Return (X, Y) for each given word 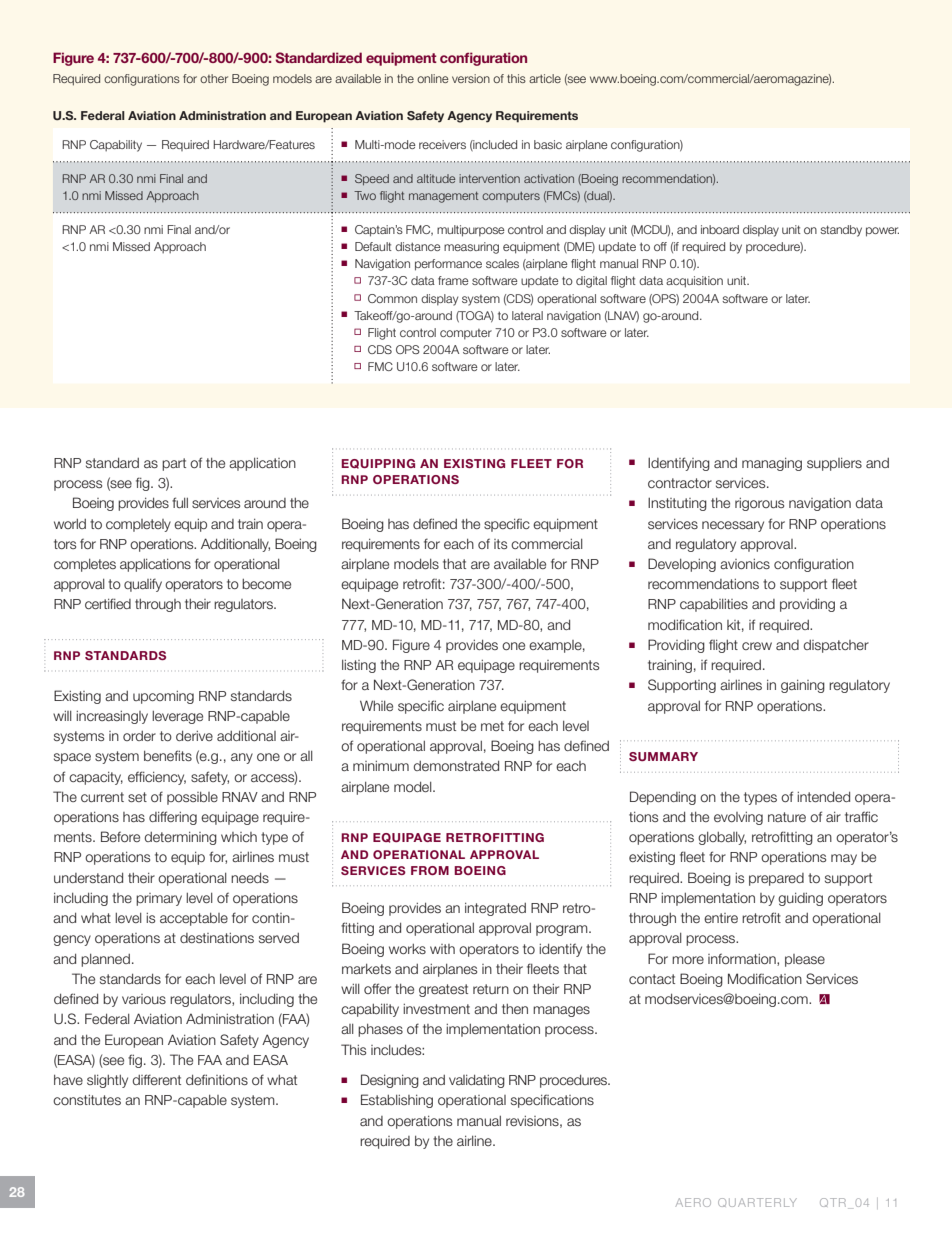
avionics (745, 564)
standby (841, 231)
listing (359, 666)
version (471, 78)
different (156, 1079)
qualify (143, 585)
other (214, 78)
